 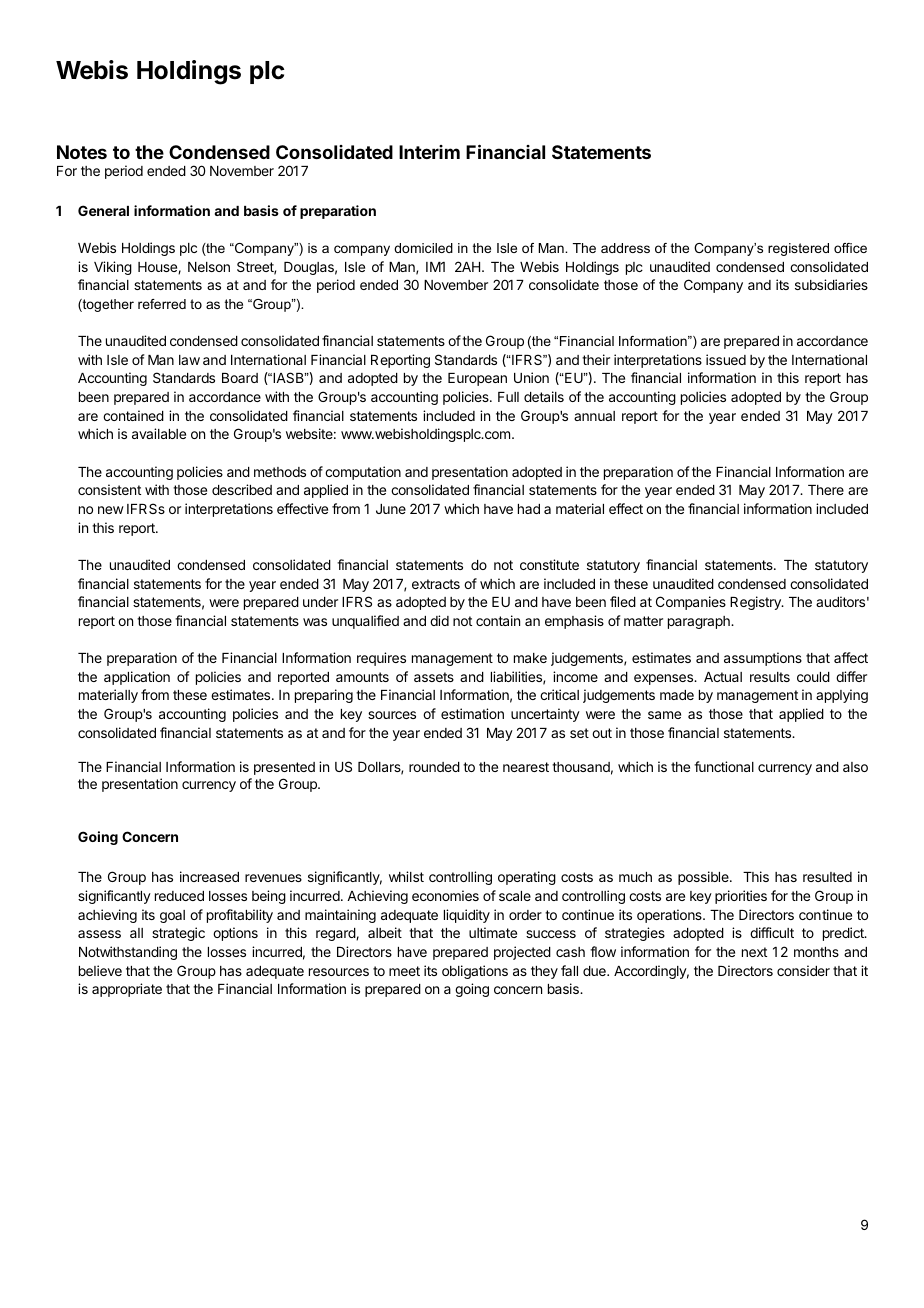 What do you see at coordinates (798, 249) in the screenshot?
I see `registered` at bounding box center [798, 249].
